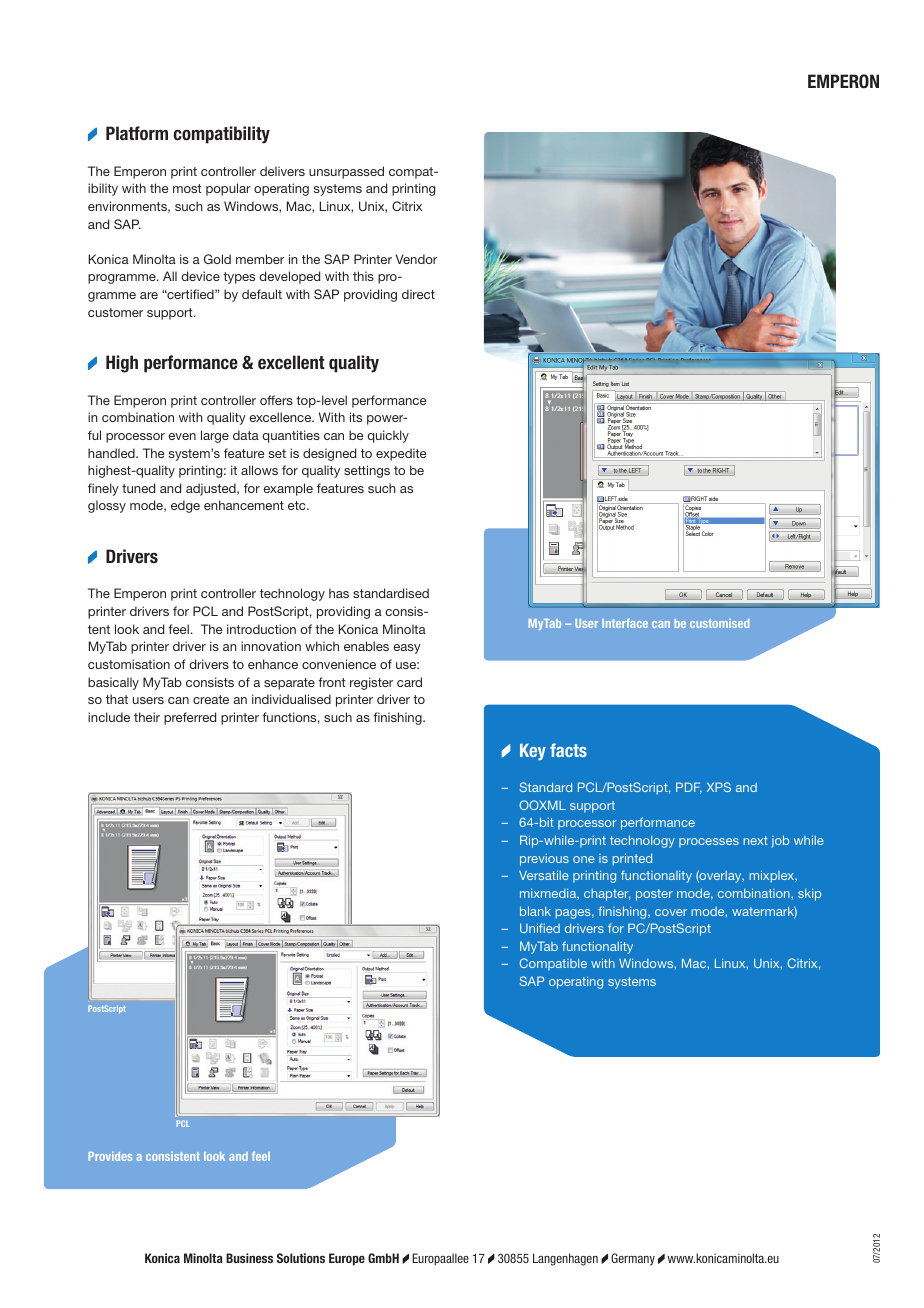 This screenshot has width=924, height=1308. What do you see at coordinates (719, 623) in the screenshot?
I see `customised` at bounding box center [719, 623].
